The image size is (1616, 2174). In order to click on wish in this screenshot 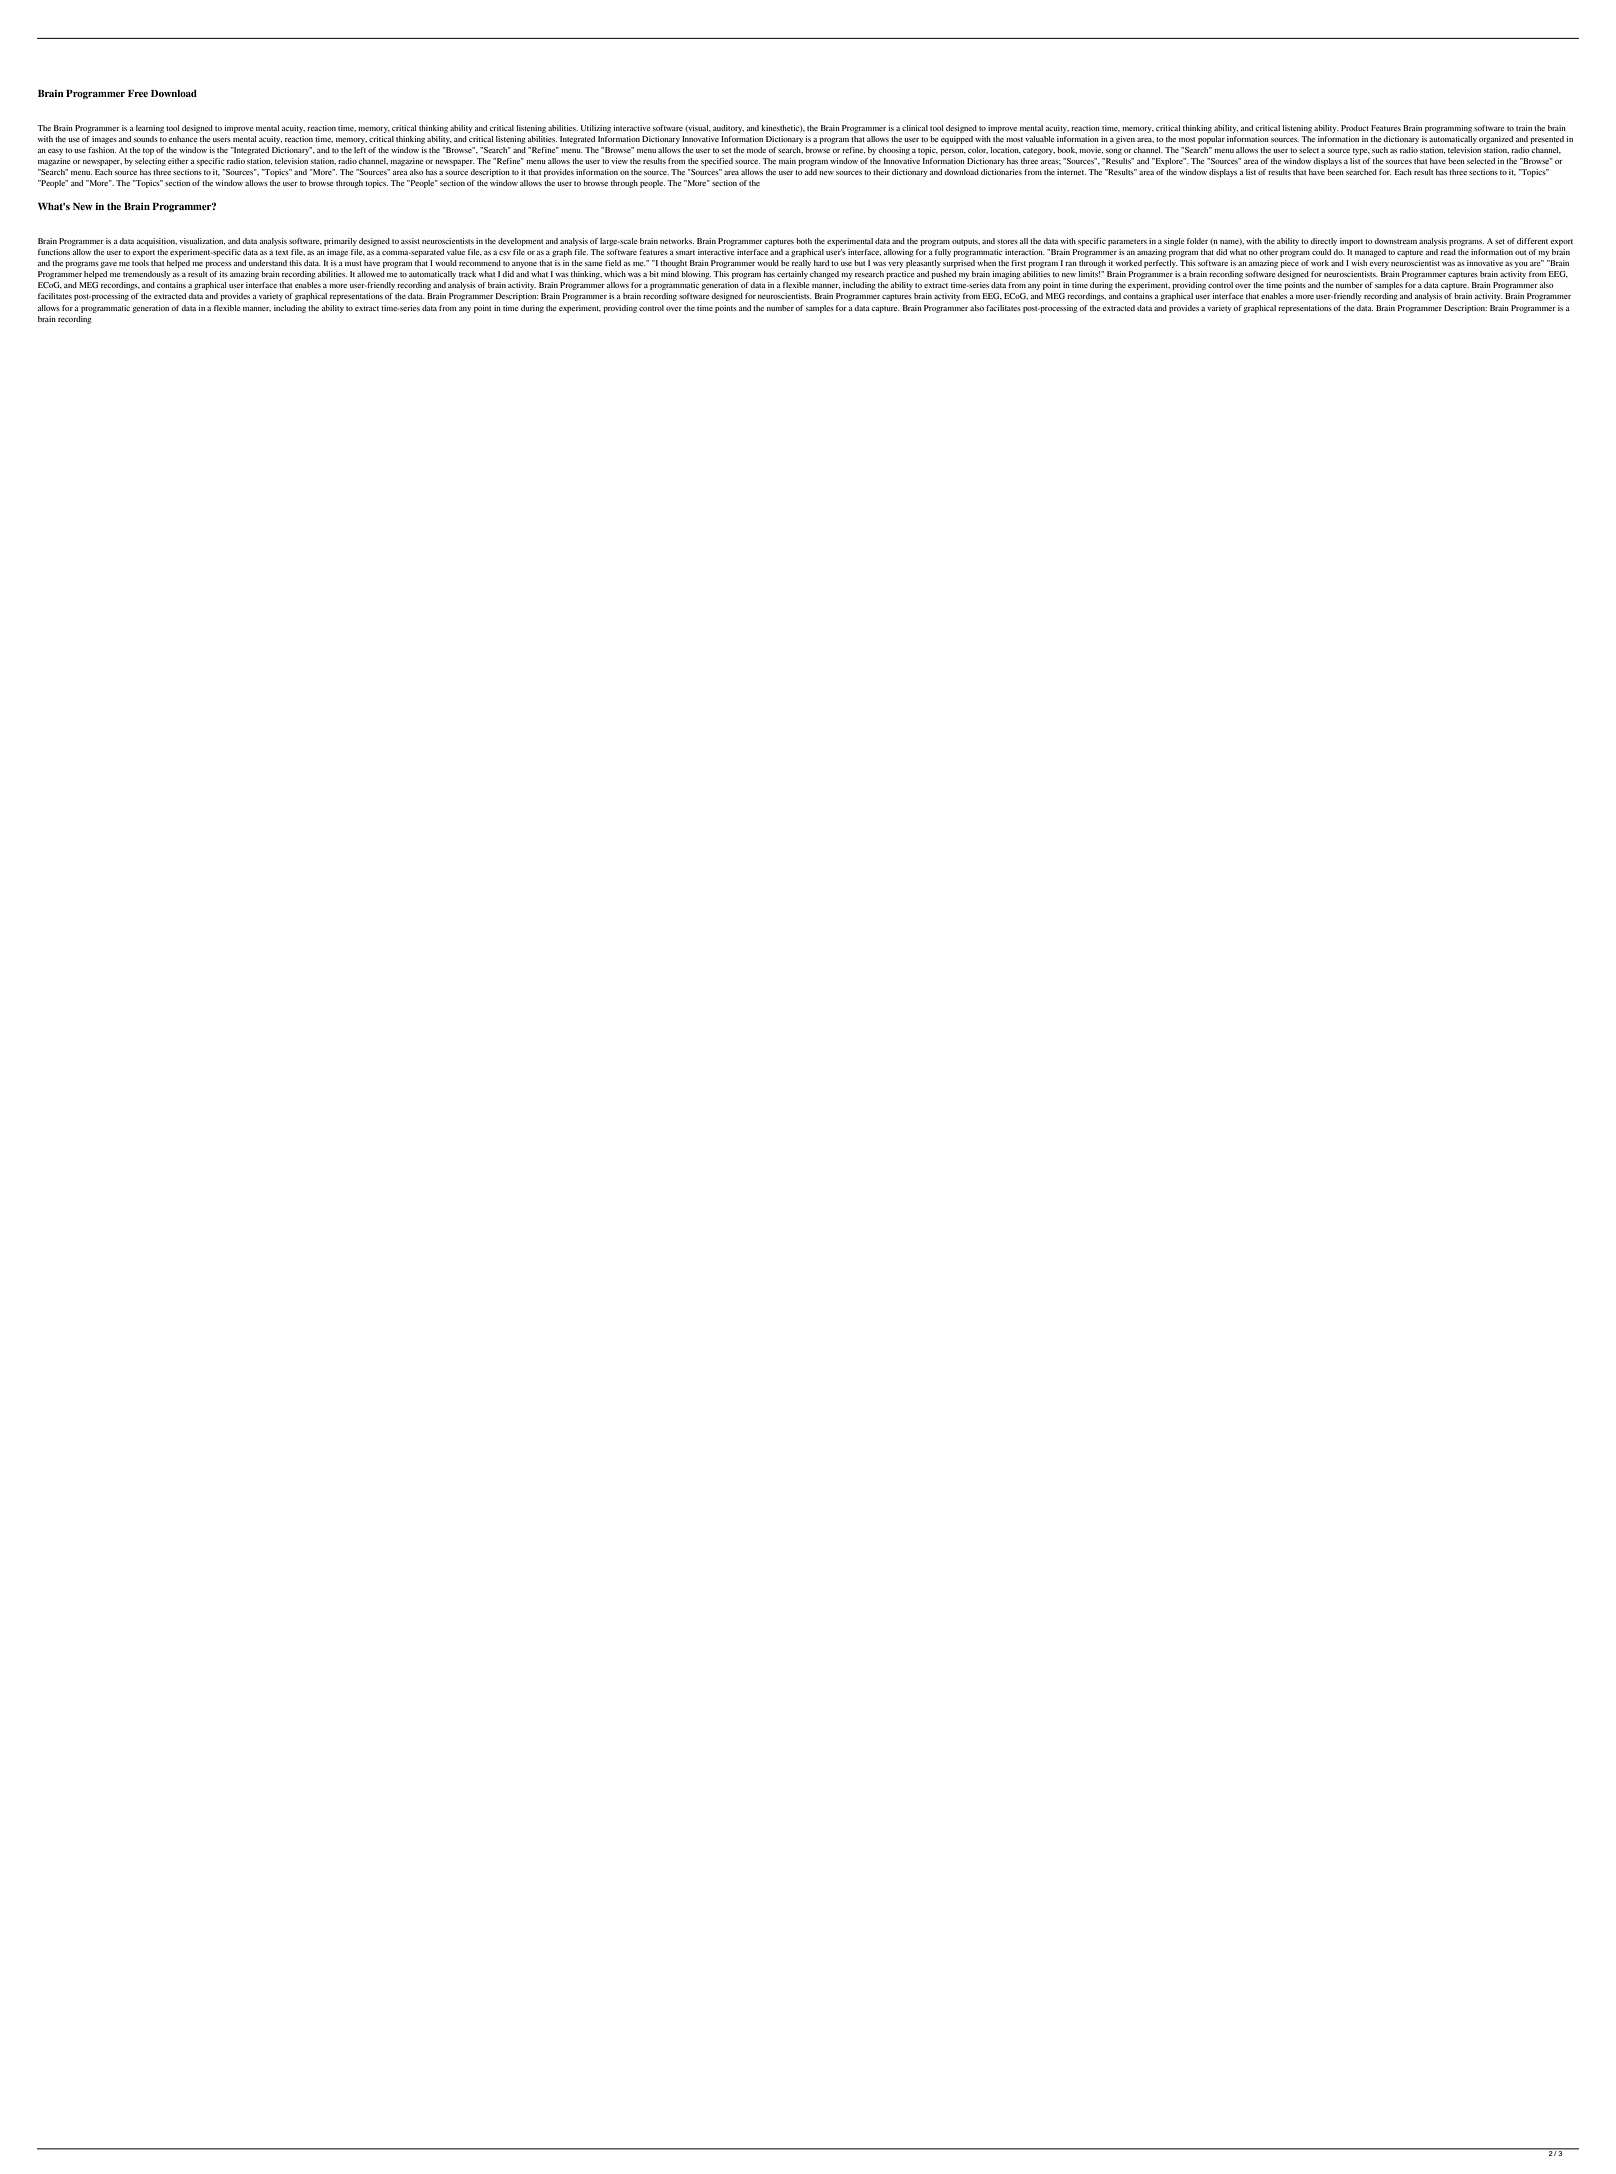, I will do `click(1359, 263)`.
